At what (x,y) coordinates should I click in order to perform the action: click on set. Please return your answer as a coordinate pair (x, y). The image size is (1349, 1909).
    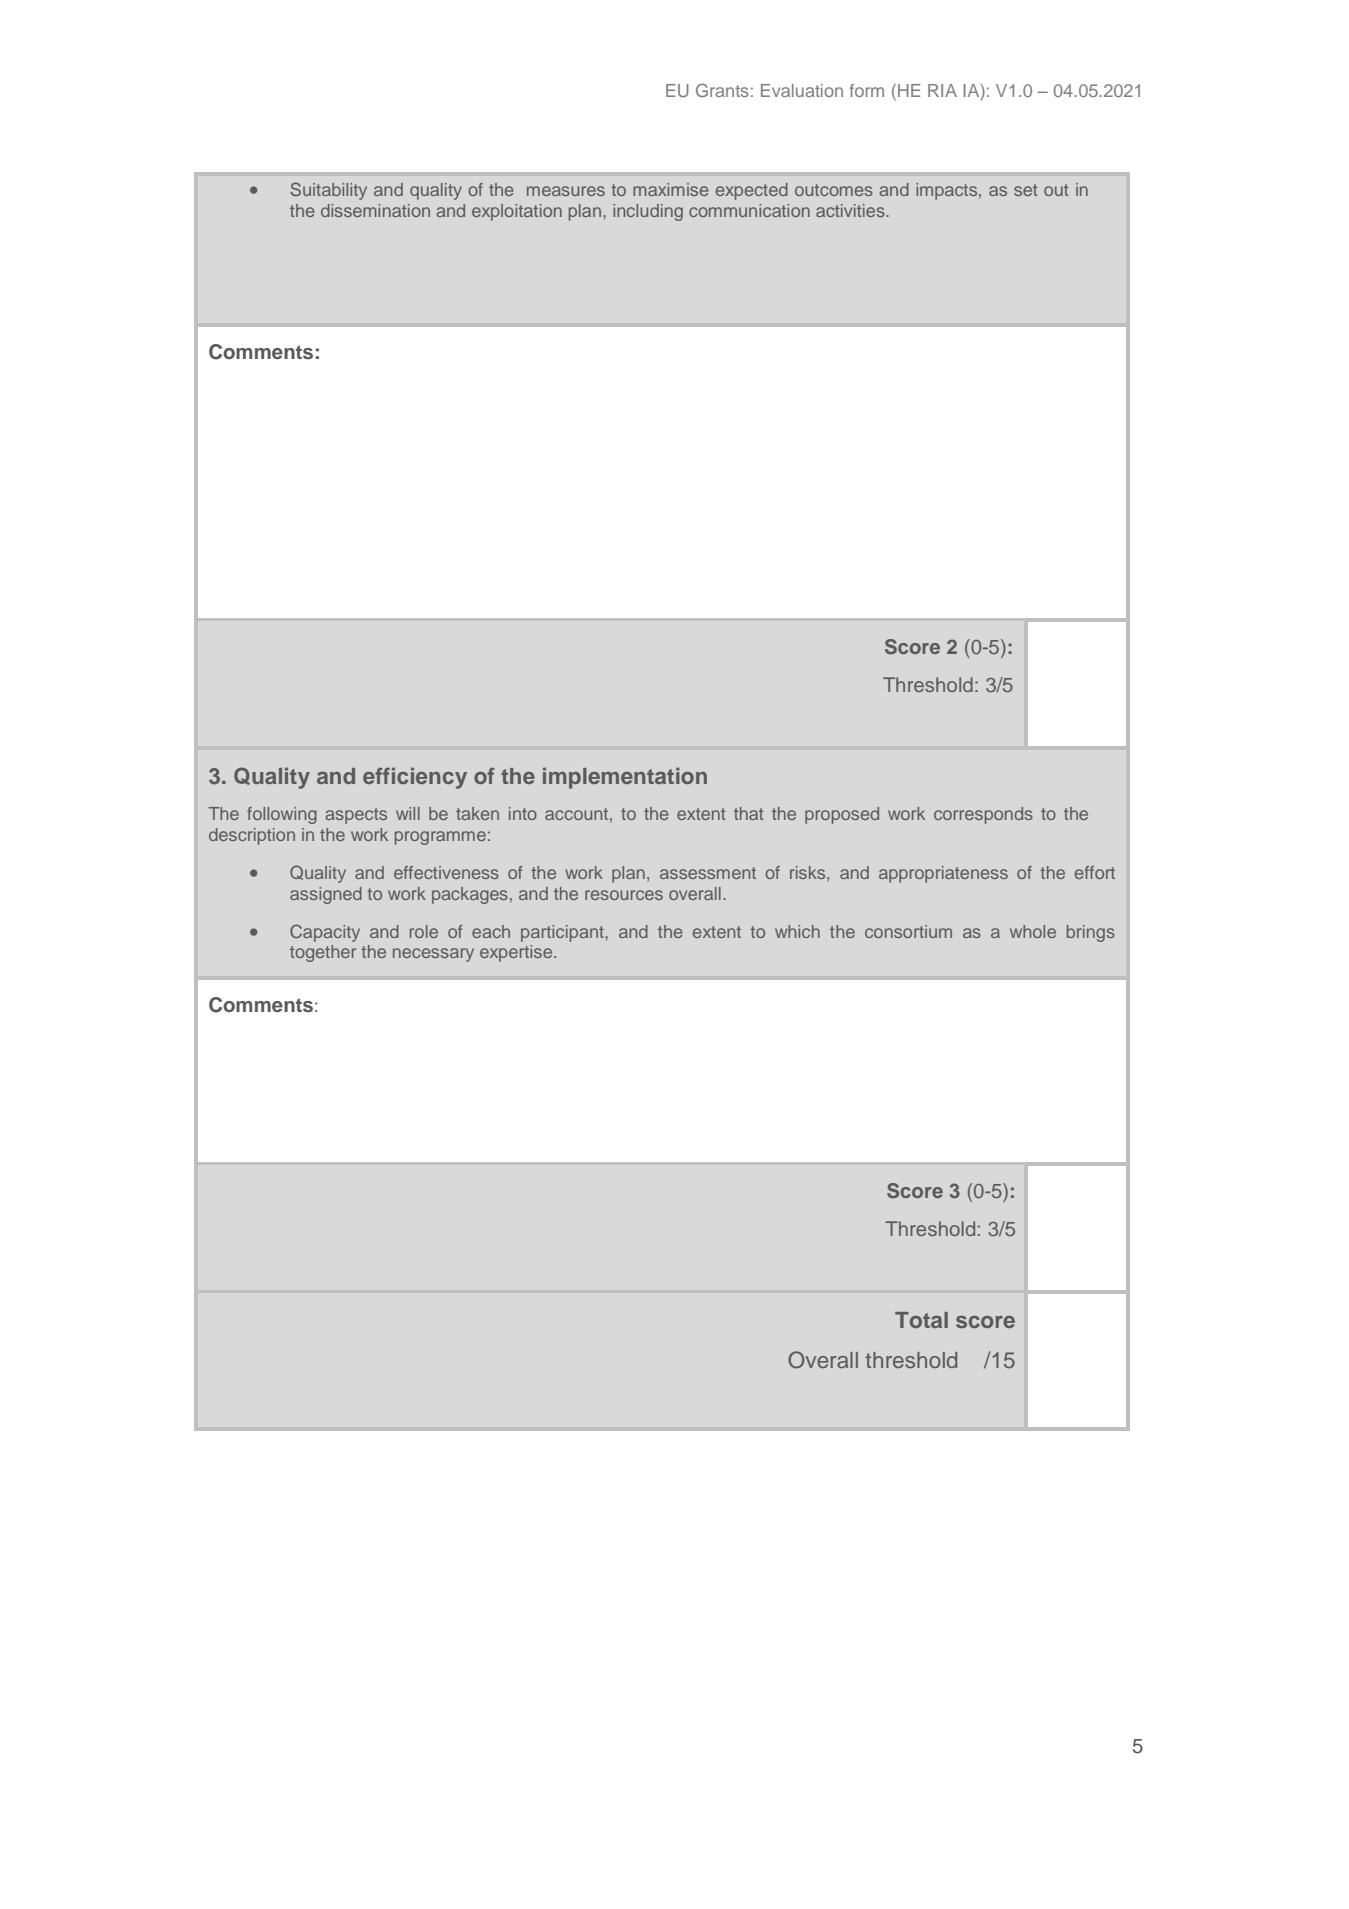
    Looking at the image, I should click on (1026, 190).
